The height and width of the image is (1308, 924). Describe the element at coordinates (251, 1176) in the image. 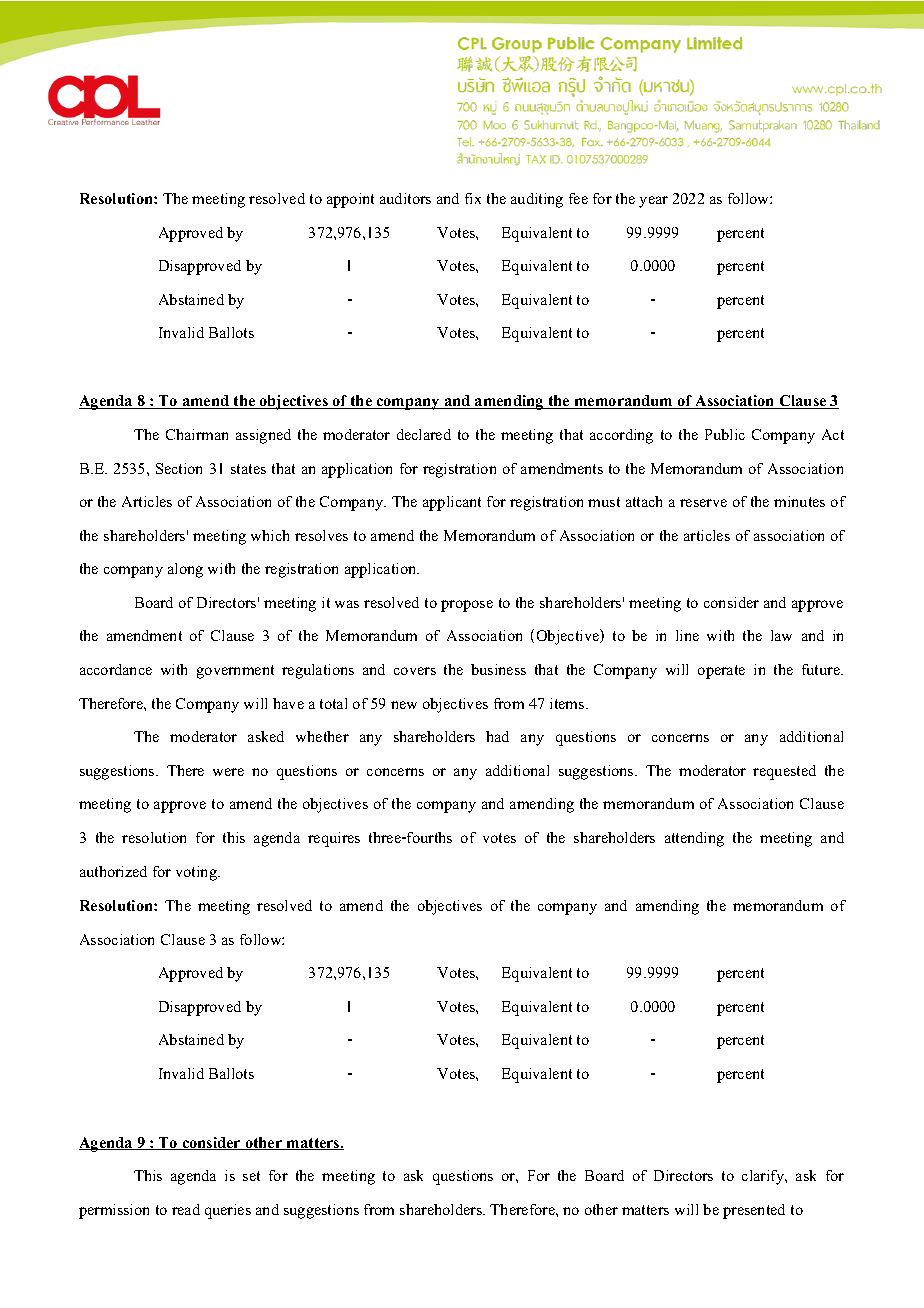

I see `set` at that location.
